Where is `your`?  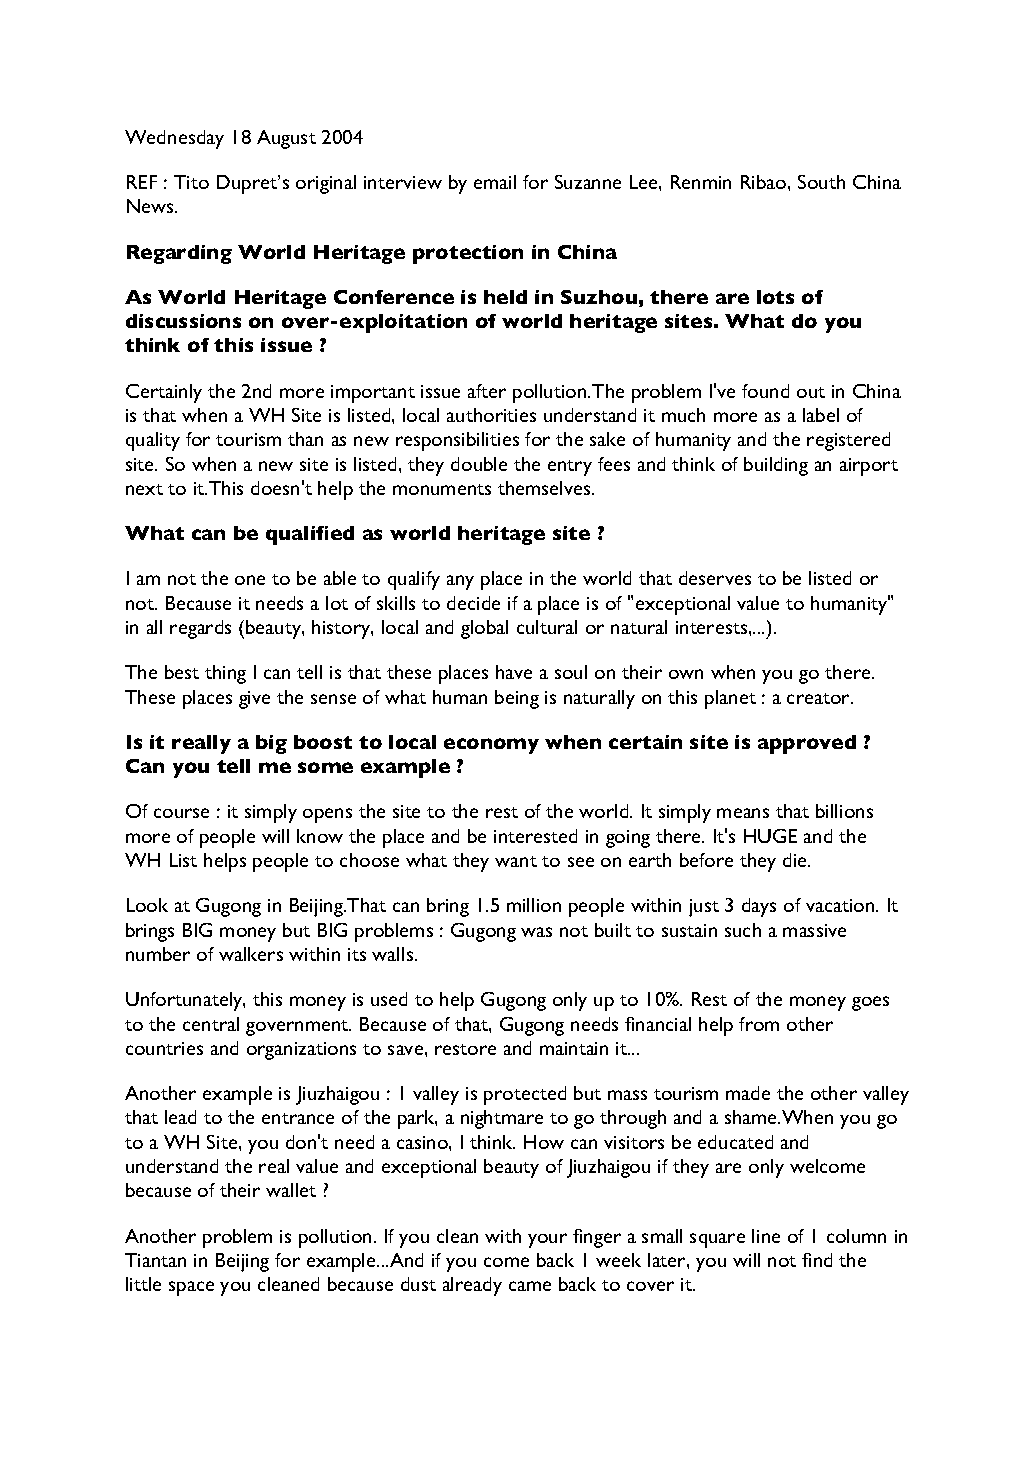 your is located at coordinates (547, 1240).
